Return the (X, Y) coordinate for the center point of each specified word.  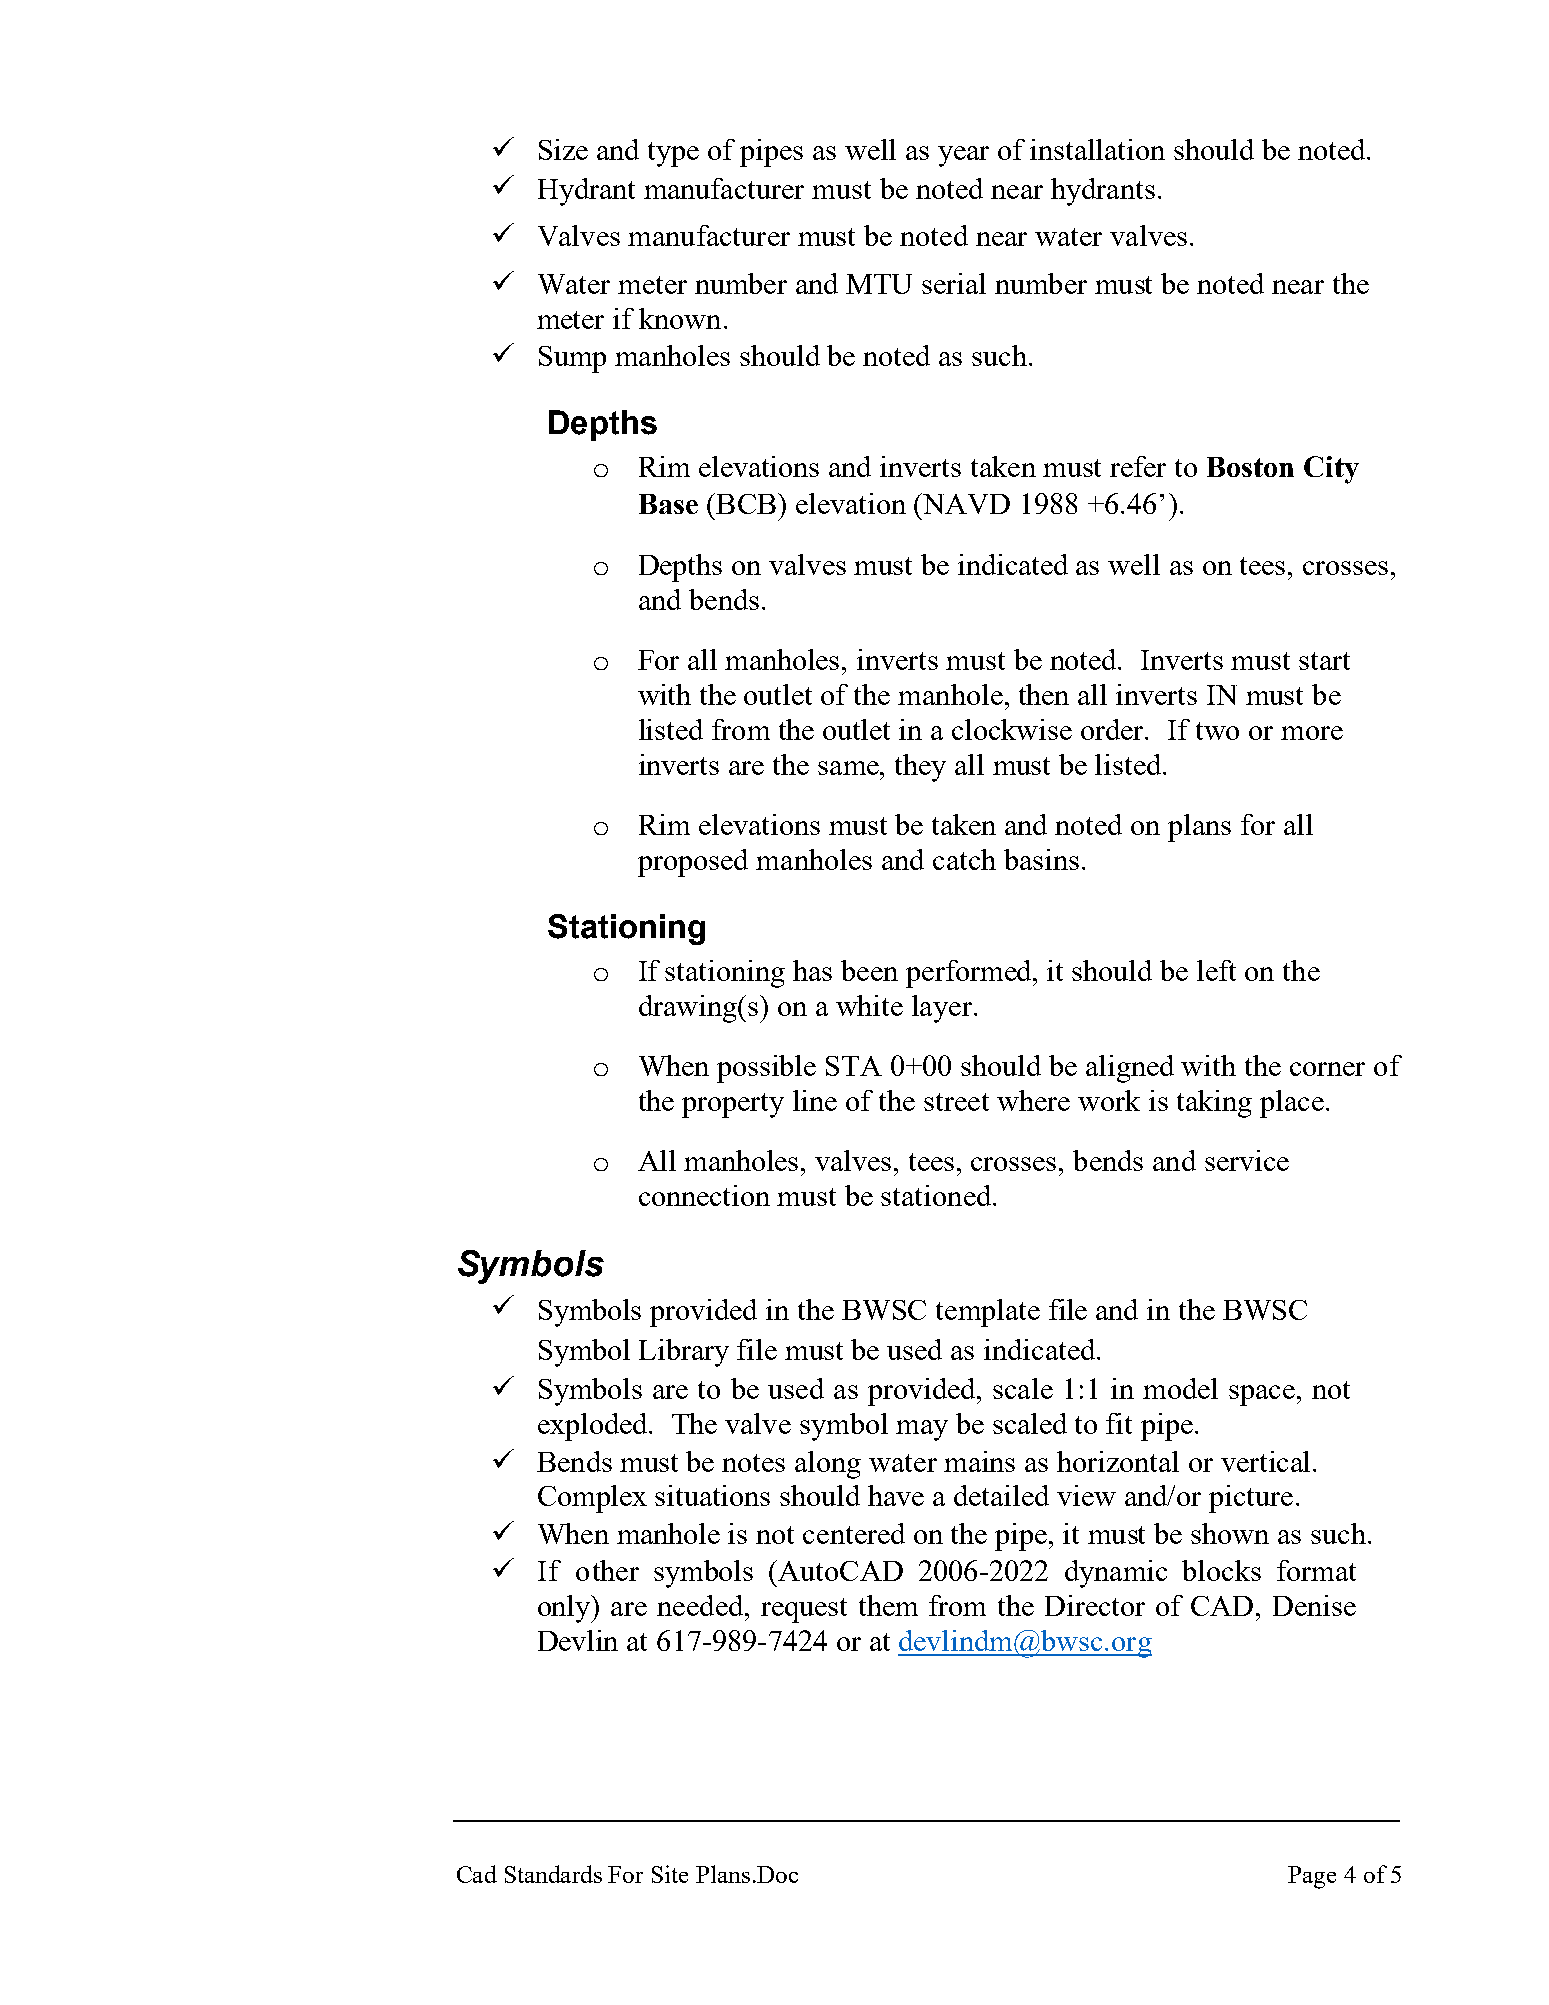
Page (1312, 1877)
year (963, 156)
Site (670, 1874)
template (988, 1313)
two (1217, 731)
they (920, 768)
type (673, 154)
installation (1097, 149)
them (888, 1605)
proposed (693, 863)
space (1262, 1395)
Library (684, 1353)
